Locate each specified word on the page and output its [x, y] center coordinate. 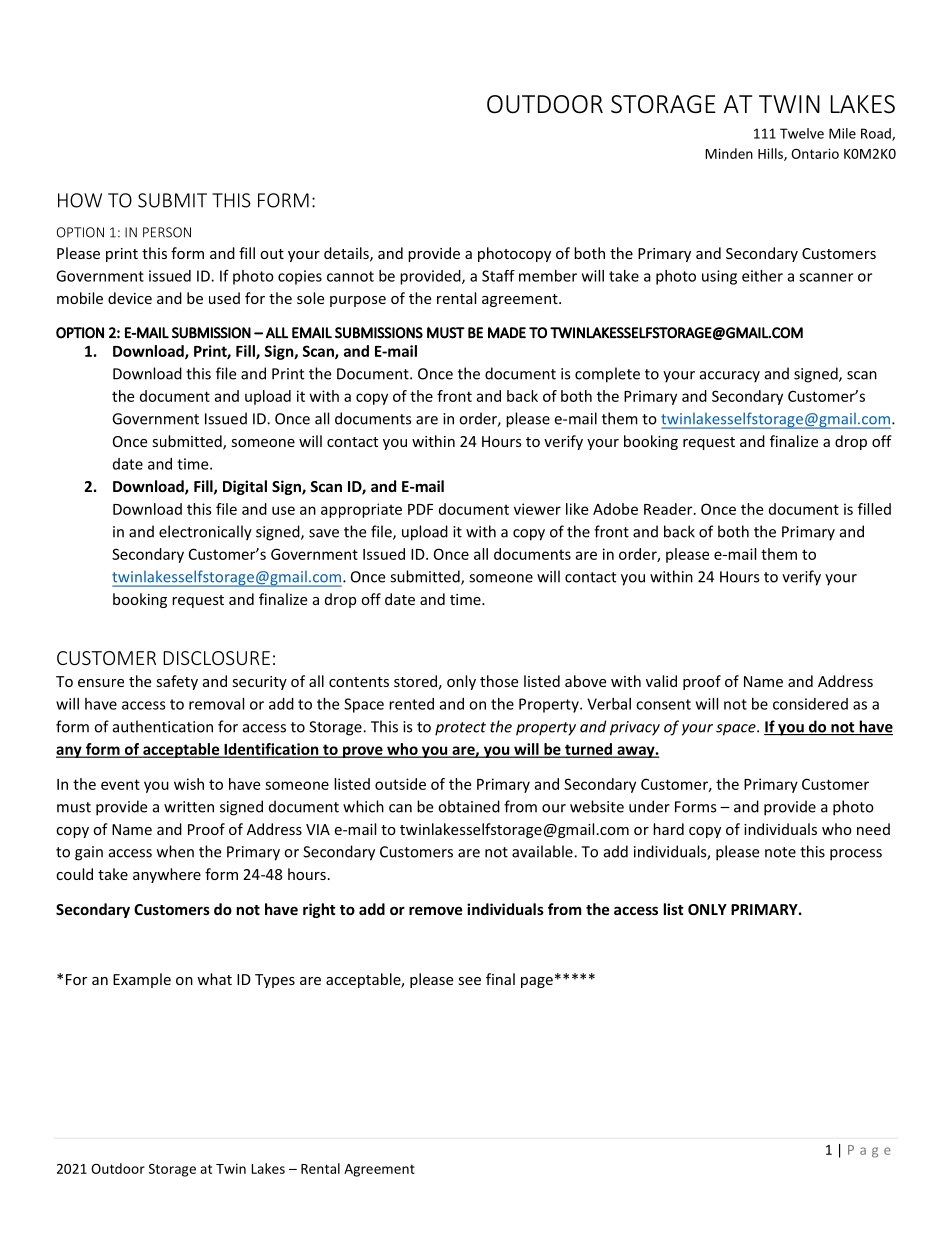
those [499, 681]
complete [607, 375]
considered [810, 704]
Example [142, 980]
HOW [80, 200]
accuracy [730, 377]
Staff [498, 276]
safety [177, 682]
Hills [771, 154]
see [469, 981]
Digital [245, 487]
